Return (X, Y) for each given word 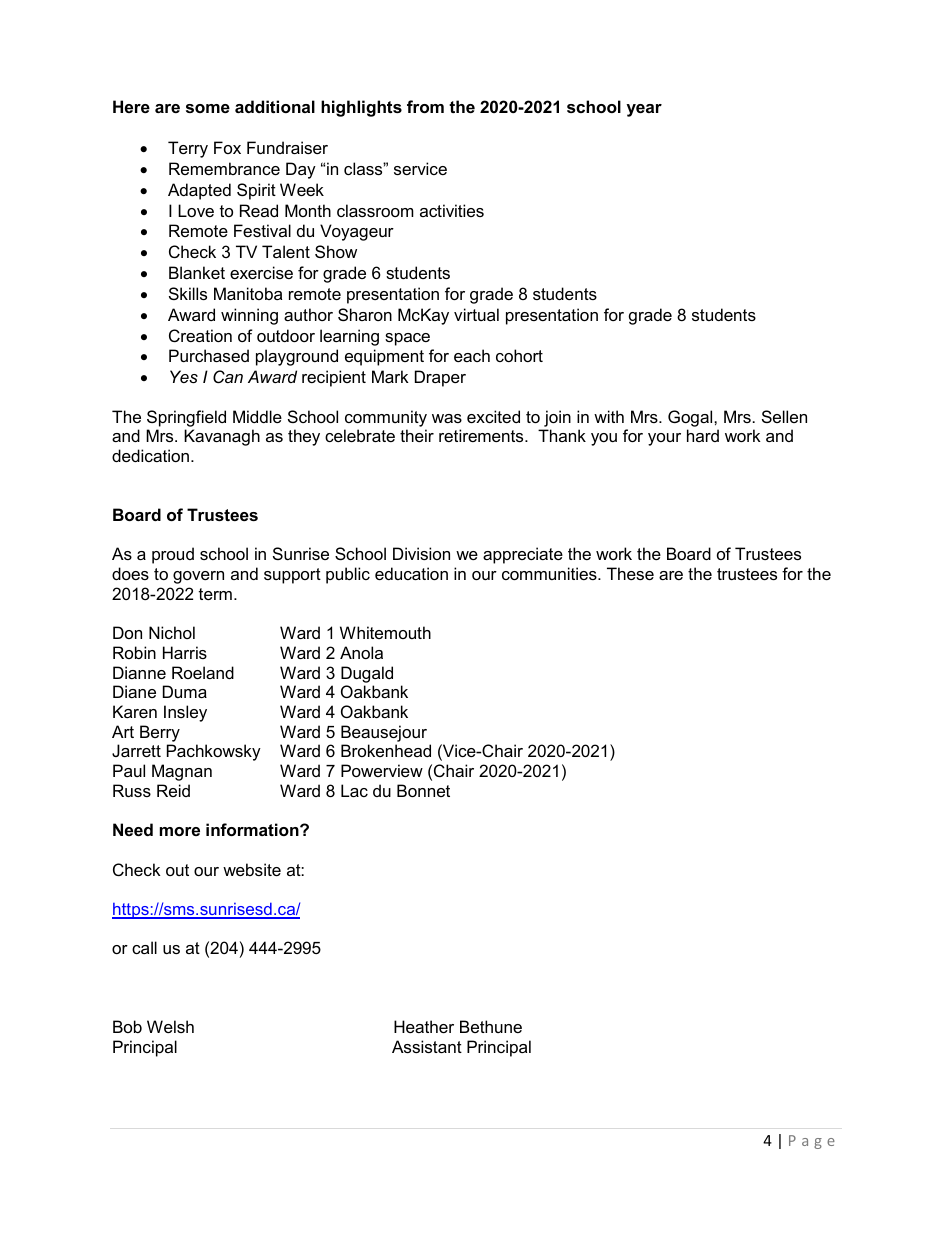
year (644, 110)
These (630, 573)
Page (812, 1142)
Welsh (170, 1026)
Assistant (427, 1046)
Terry (188, 149)
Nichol (172, 632)
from (425, 106)
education (411, 573)
